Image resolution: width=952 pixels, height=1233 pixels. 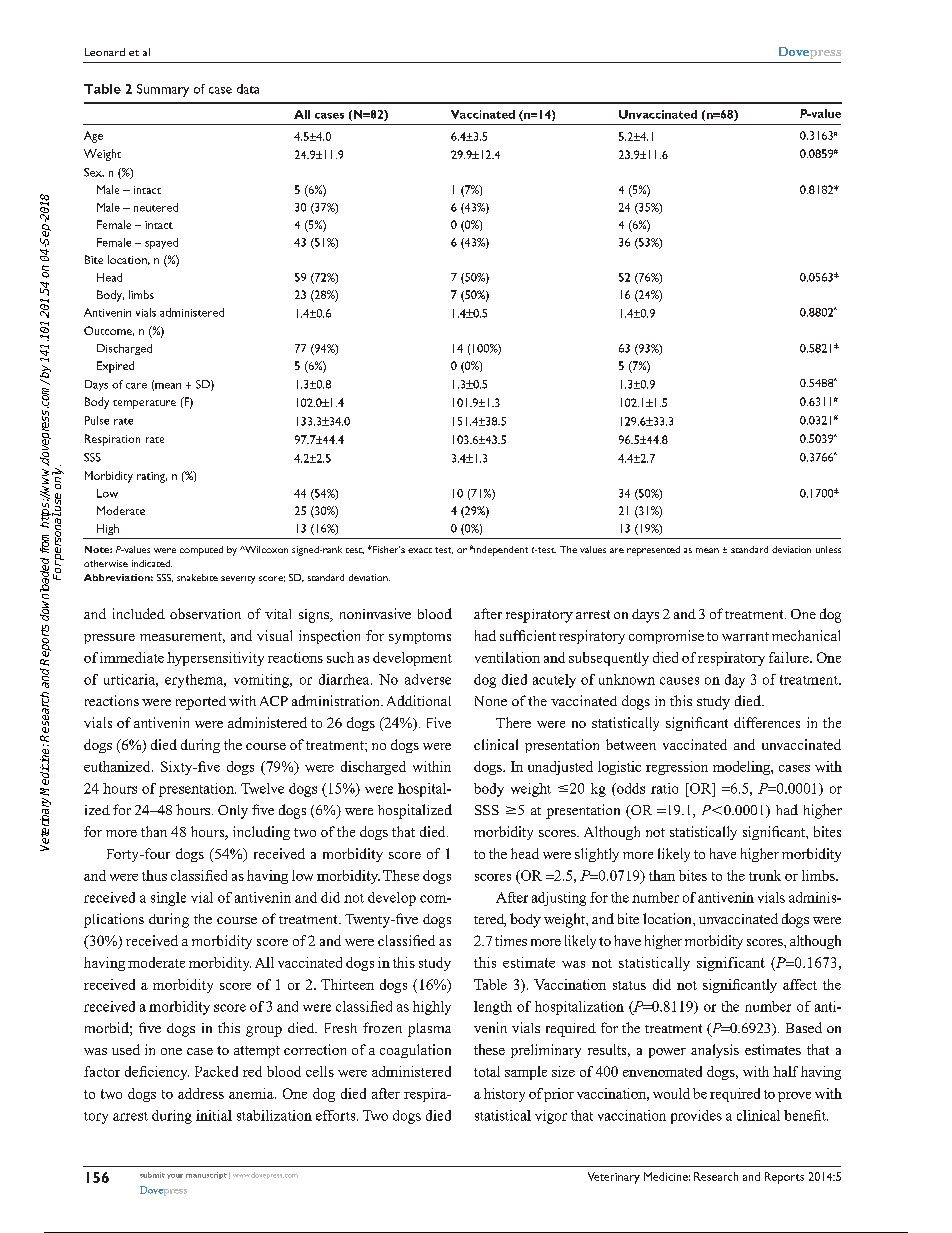 What do you see at coordinates (551, 1117) in the screenshot?
I see `vigor` at bounding box center [551, 1117].
